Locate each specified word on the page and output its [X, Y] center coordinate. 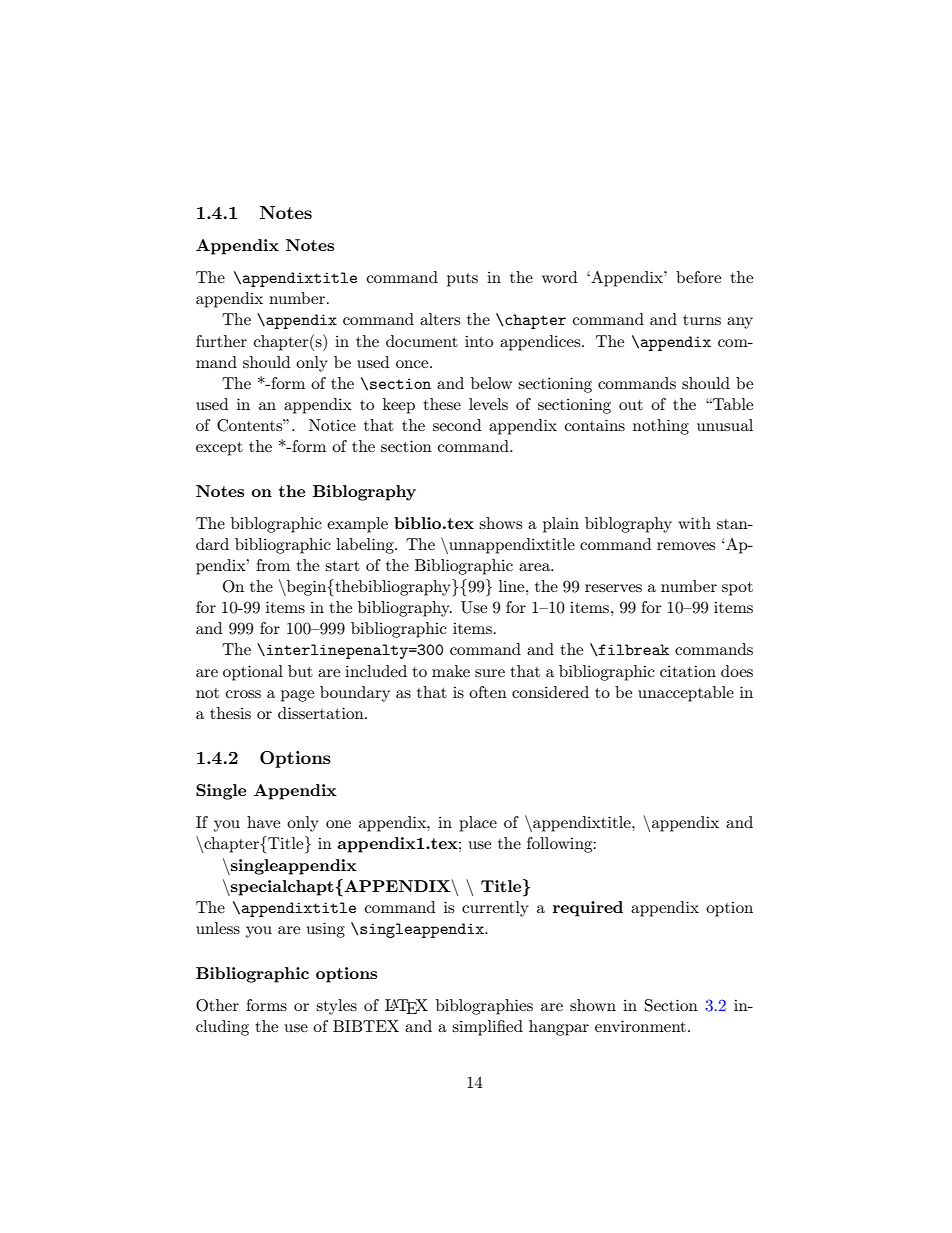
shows [500, 523]
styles [336, 1007]
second [457, 425]
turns [702, 320]
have [263, 822]
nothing [661, 427]
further [221, 341]
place [478, 824]
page [297, 696]
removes [686, 546]
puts [462, 280]
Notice [332, 425]
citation [688, 671]
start [342, 566]
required [588, 909]
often [488, 692]
